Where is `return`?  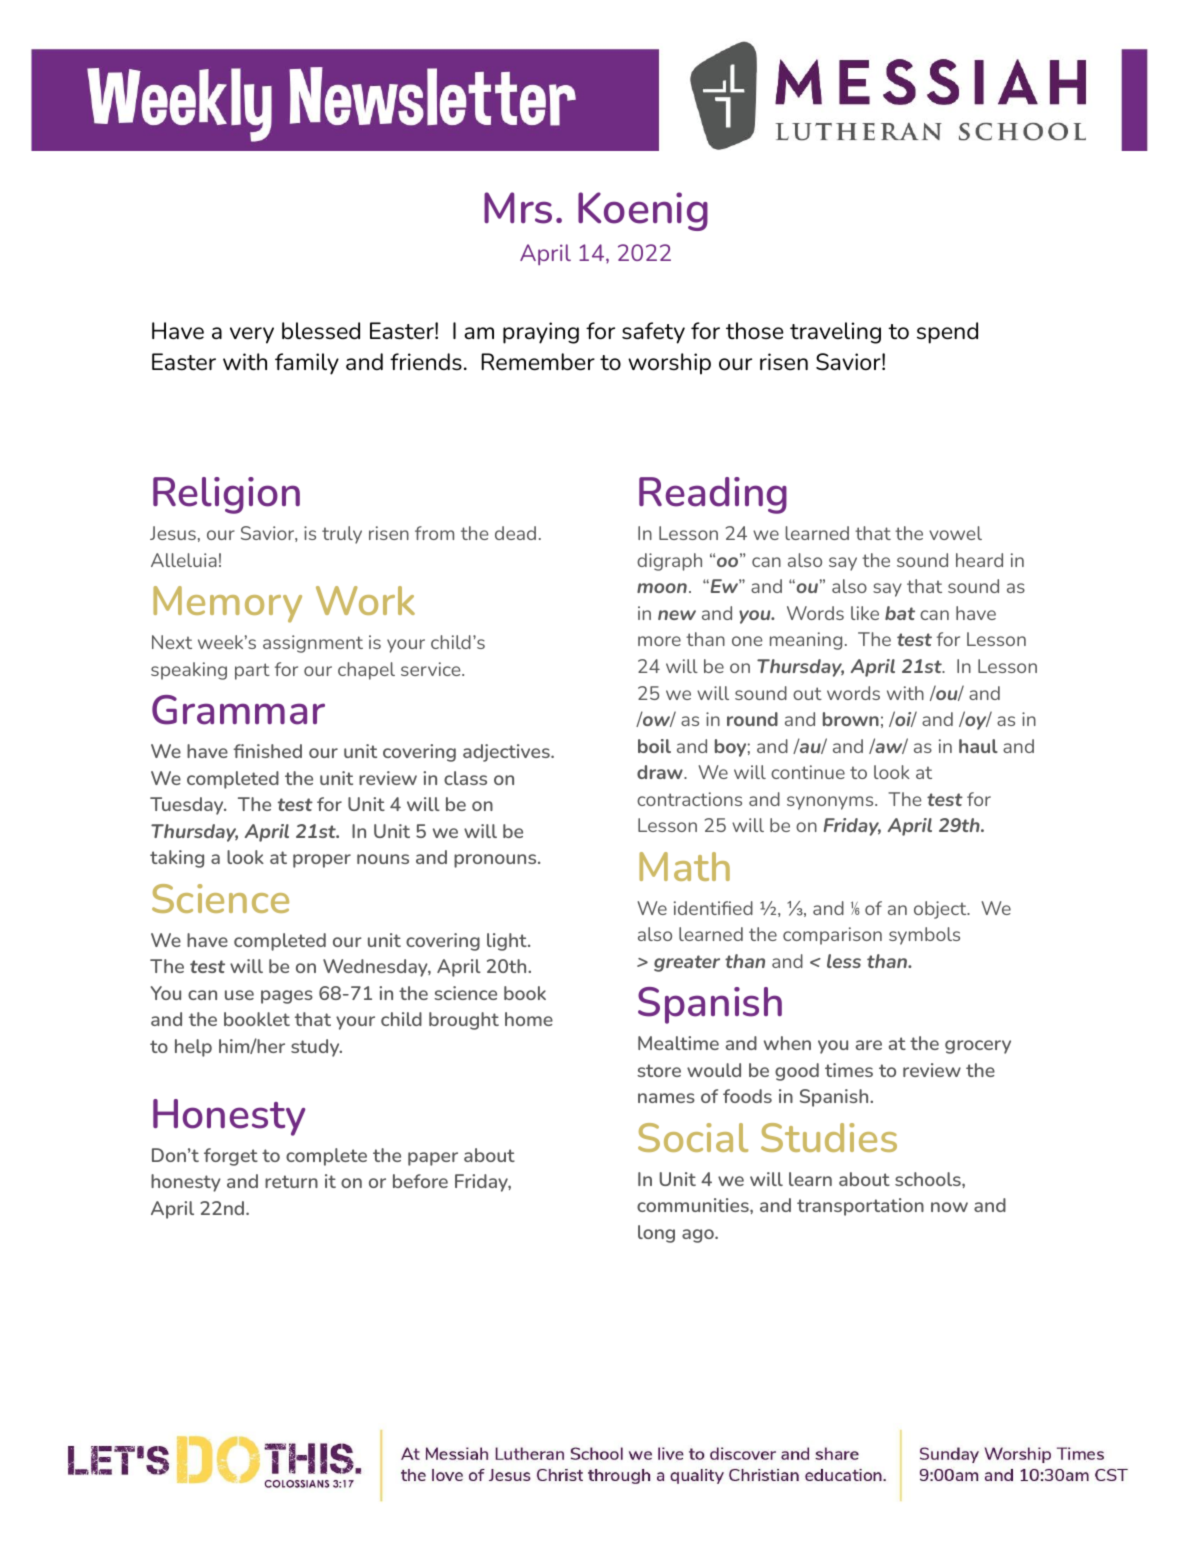 return is located at coordinates (291, 1181).
